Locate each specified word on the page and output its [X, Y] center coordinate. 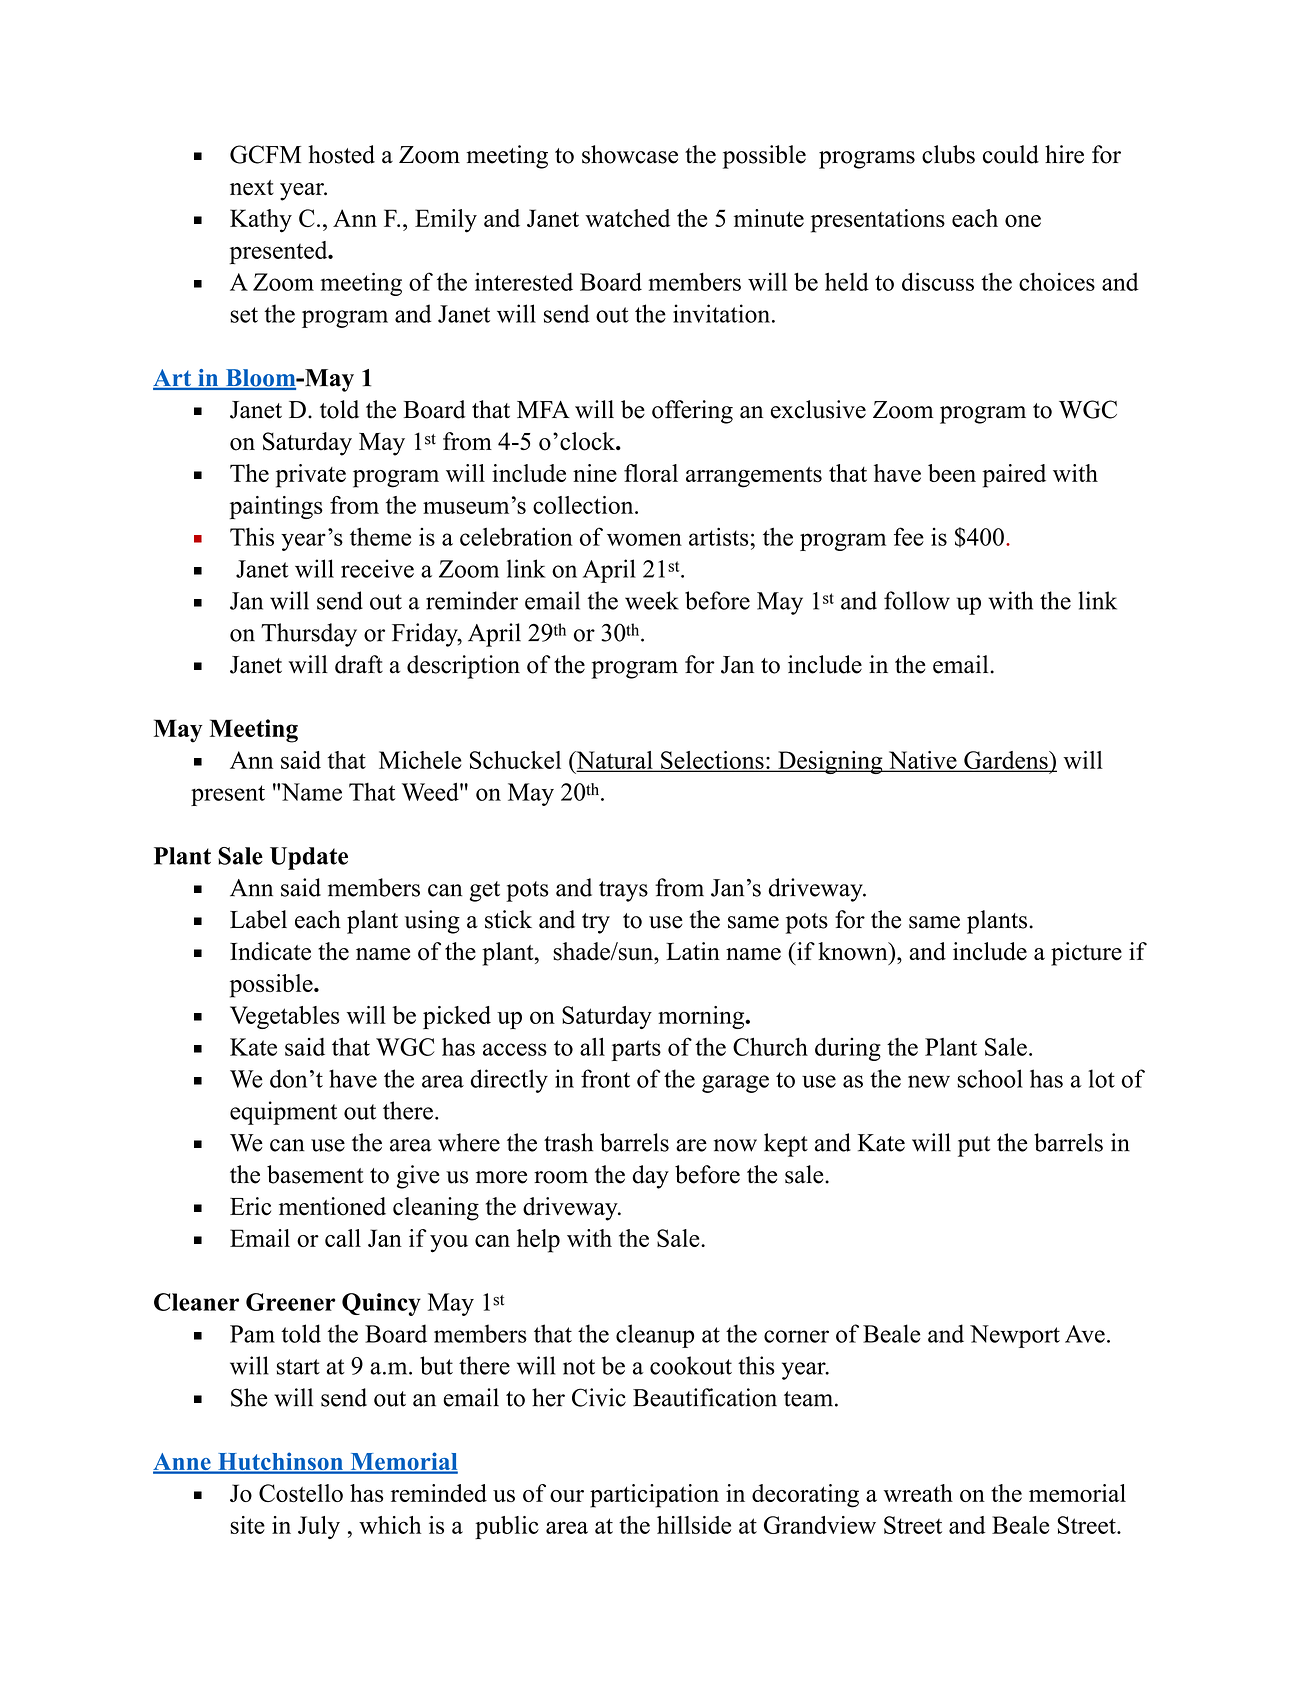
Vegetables [285, 1017]
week [652, 600]
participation [654, 1496]
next [252, 188]
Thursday [309, 635]
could [1011, 154]
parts [636, 1050]
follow [917, 600]
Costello [301, 1493]
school [990, 1078]
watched [627, 218]
